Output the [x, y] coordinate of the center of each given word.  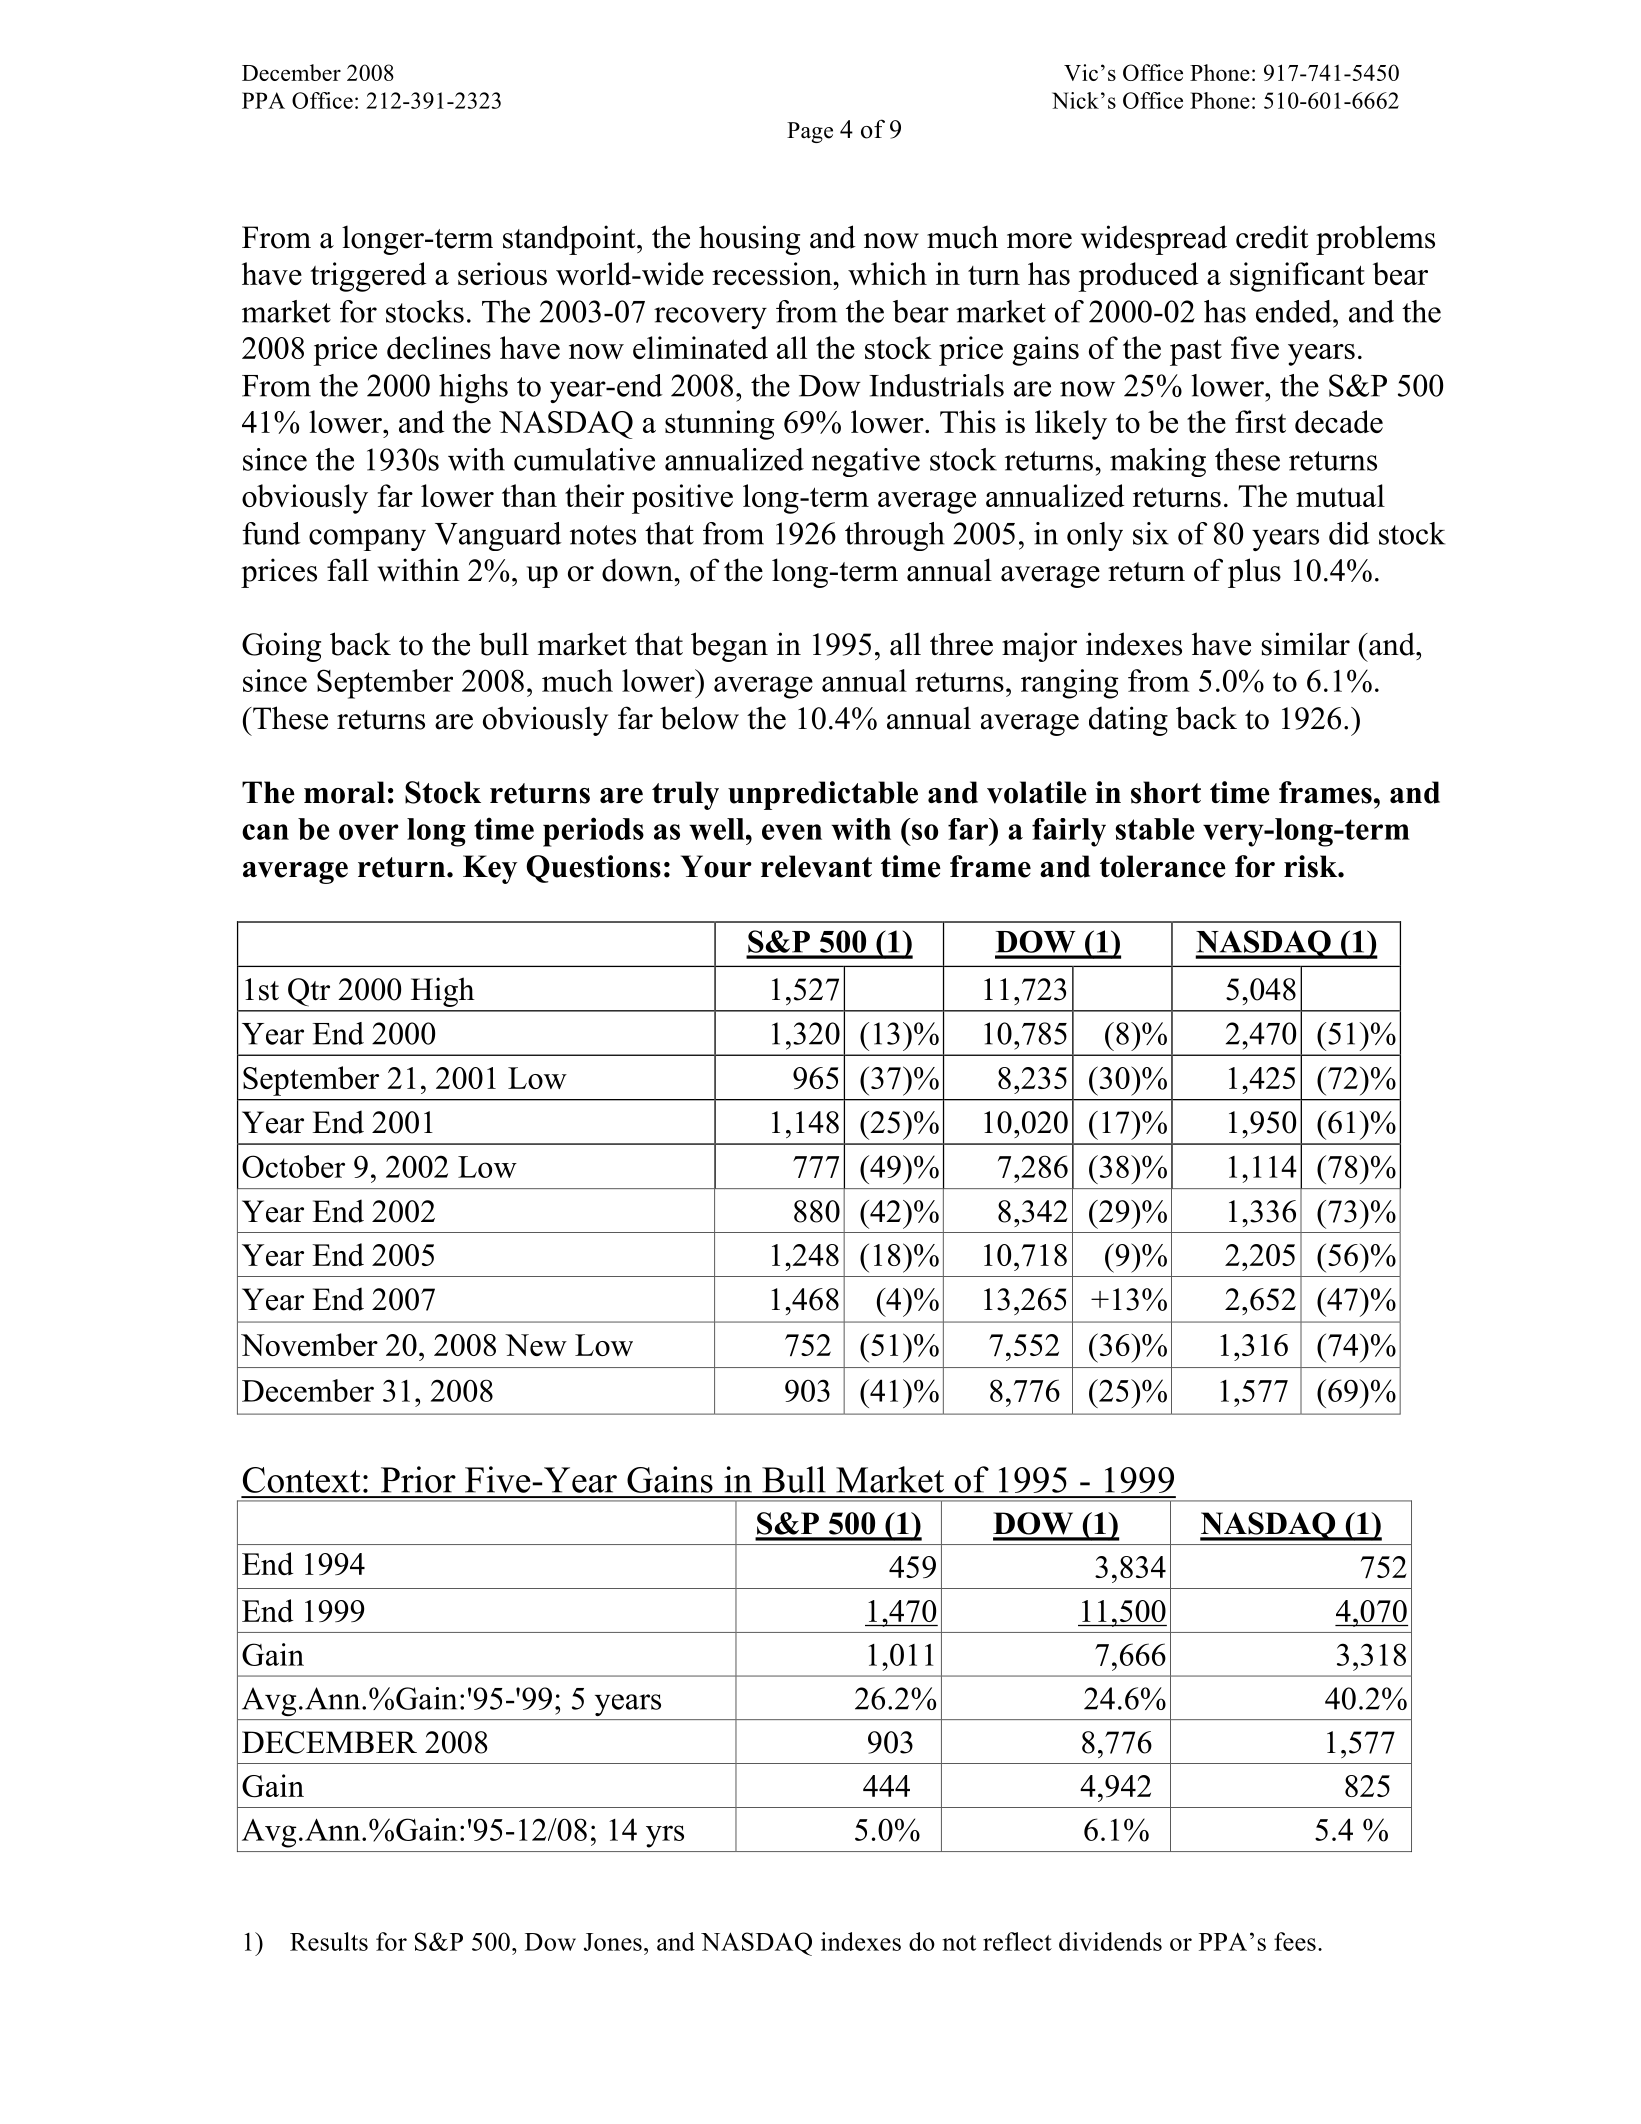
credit [1272, 237]
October [293, 1166]
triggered [368, 277]
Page [810, 132]
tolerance [1163, 866]
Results [329, 1941]
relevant [816, 866]
